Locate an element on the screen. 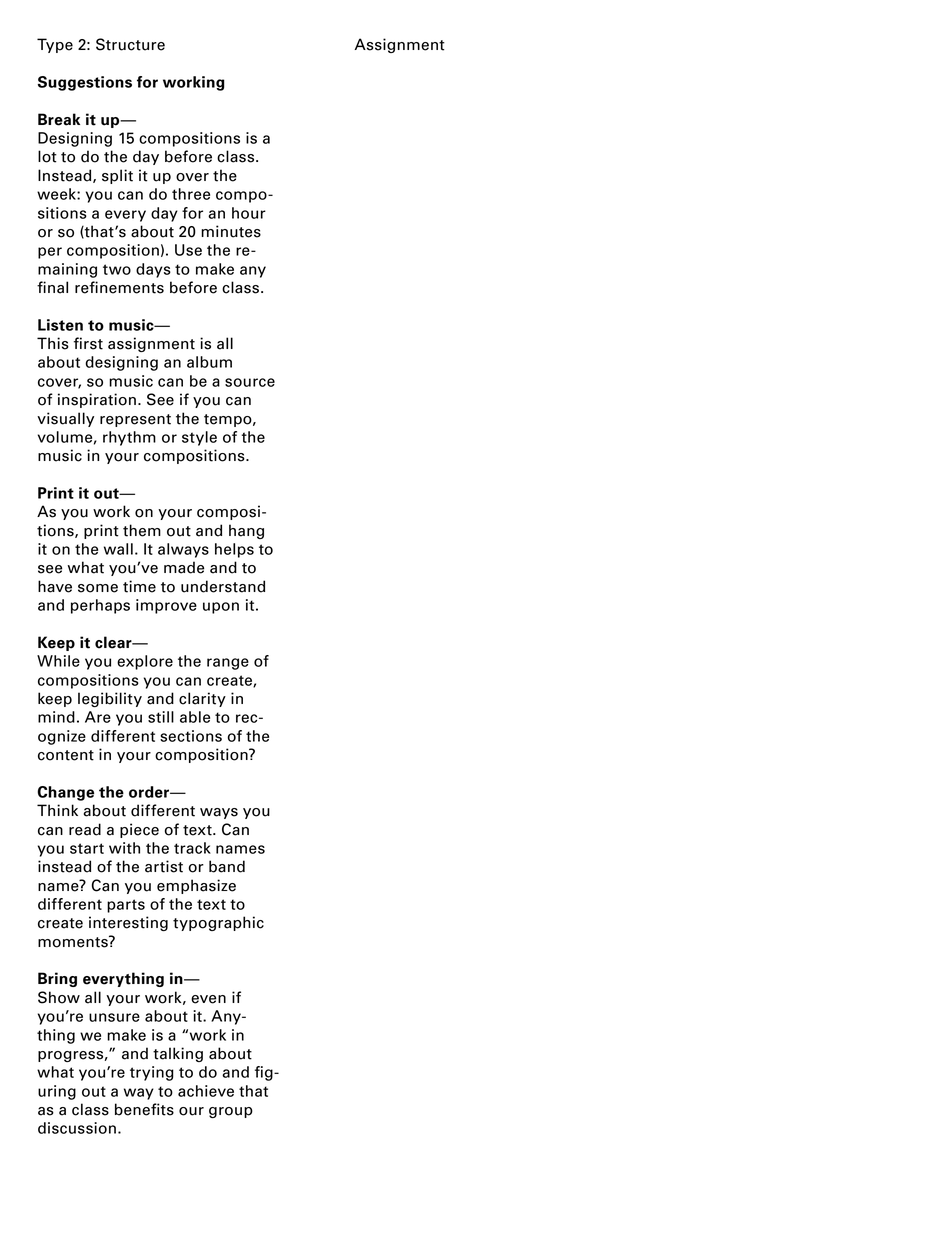  album is located at coordinates (209, 362).
